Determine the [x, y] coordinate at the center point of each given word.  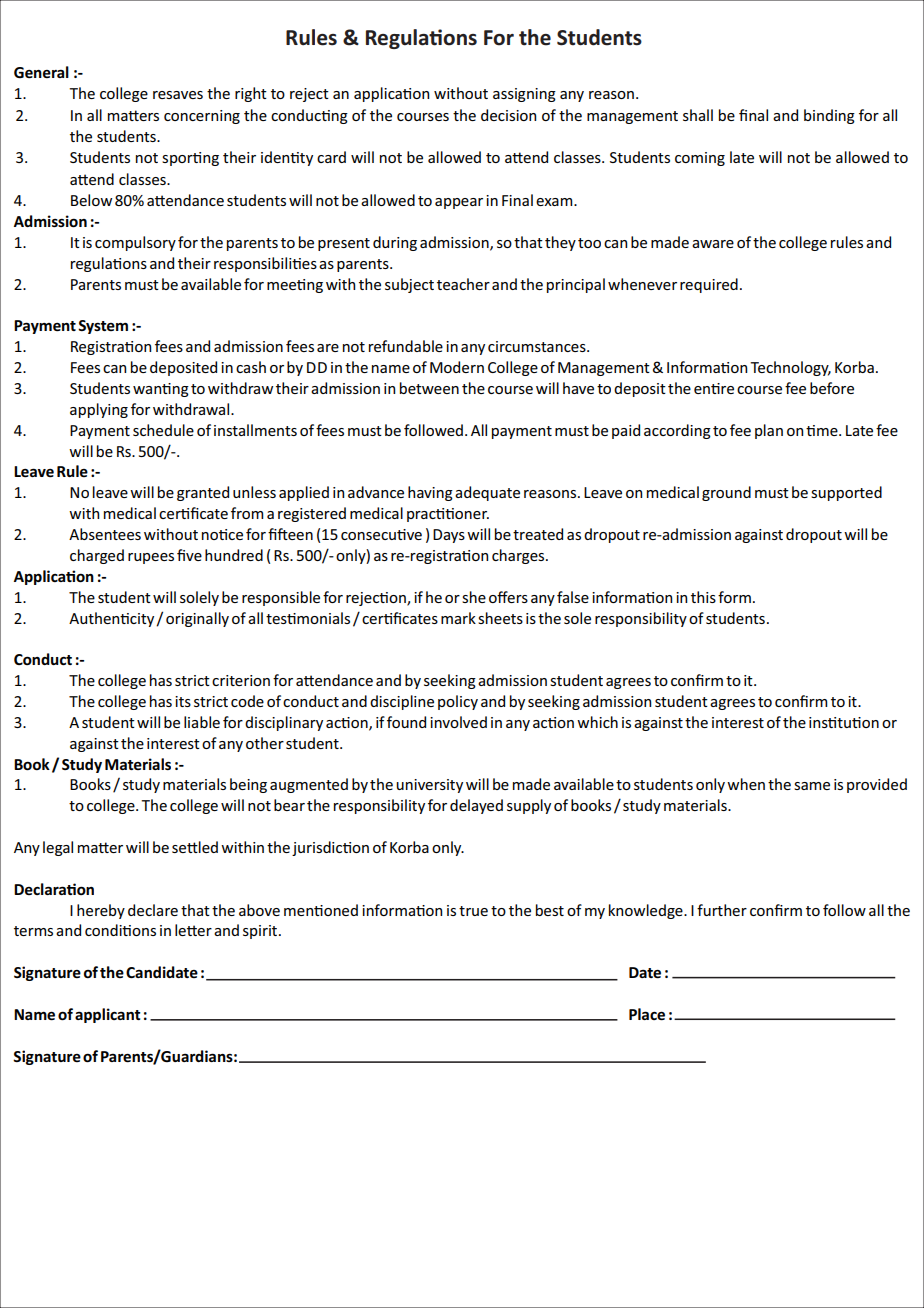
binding [829, 116]
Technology [790, 368]
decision [508, 115]
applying [99, 410]
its [183, 701]
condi [104, 930]
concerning [202, 117]
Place [647, 1014]
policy [458, 702]
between [429, 388]
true [473, 911]
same [812, 786]
